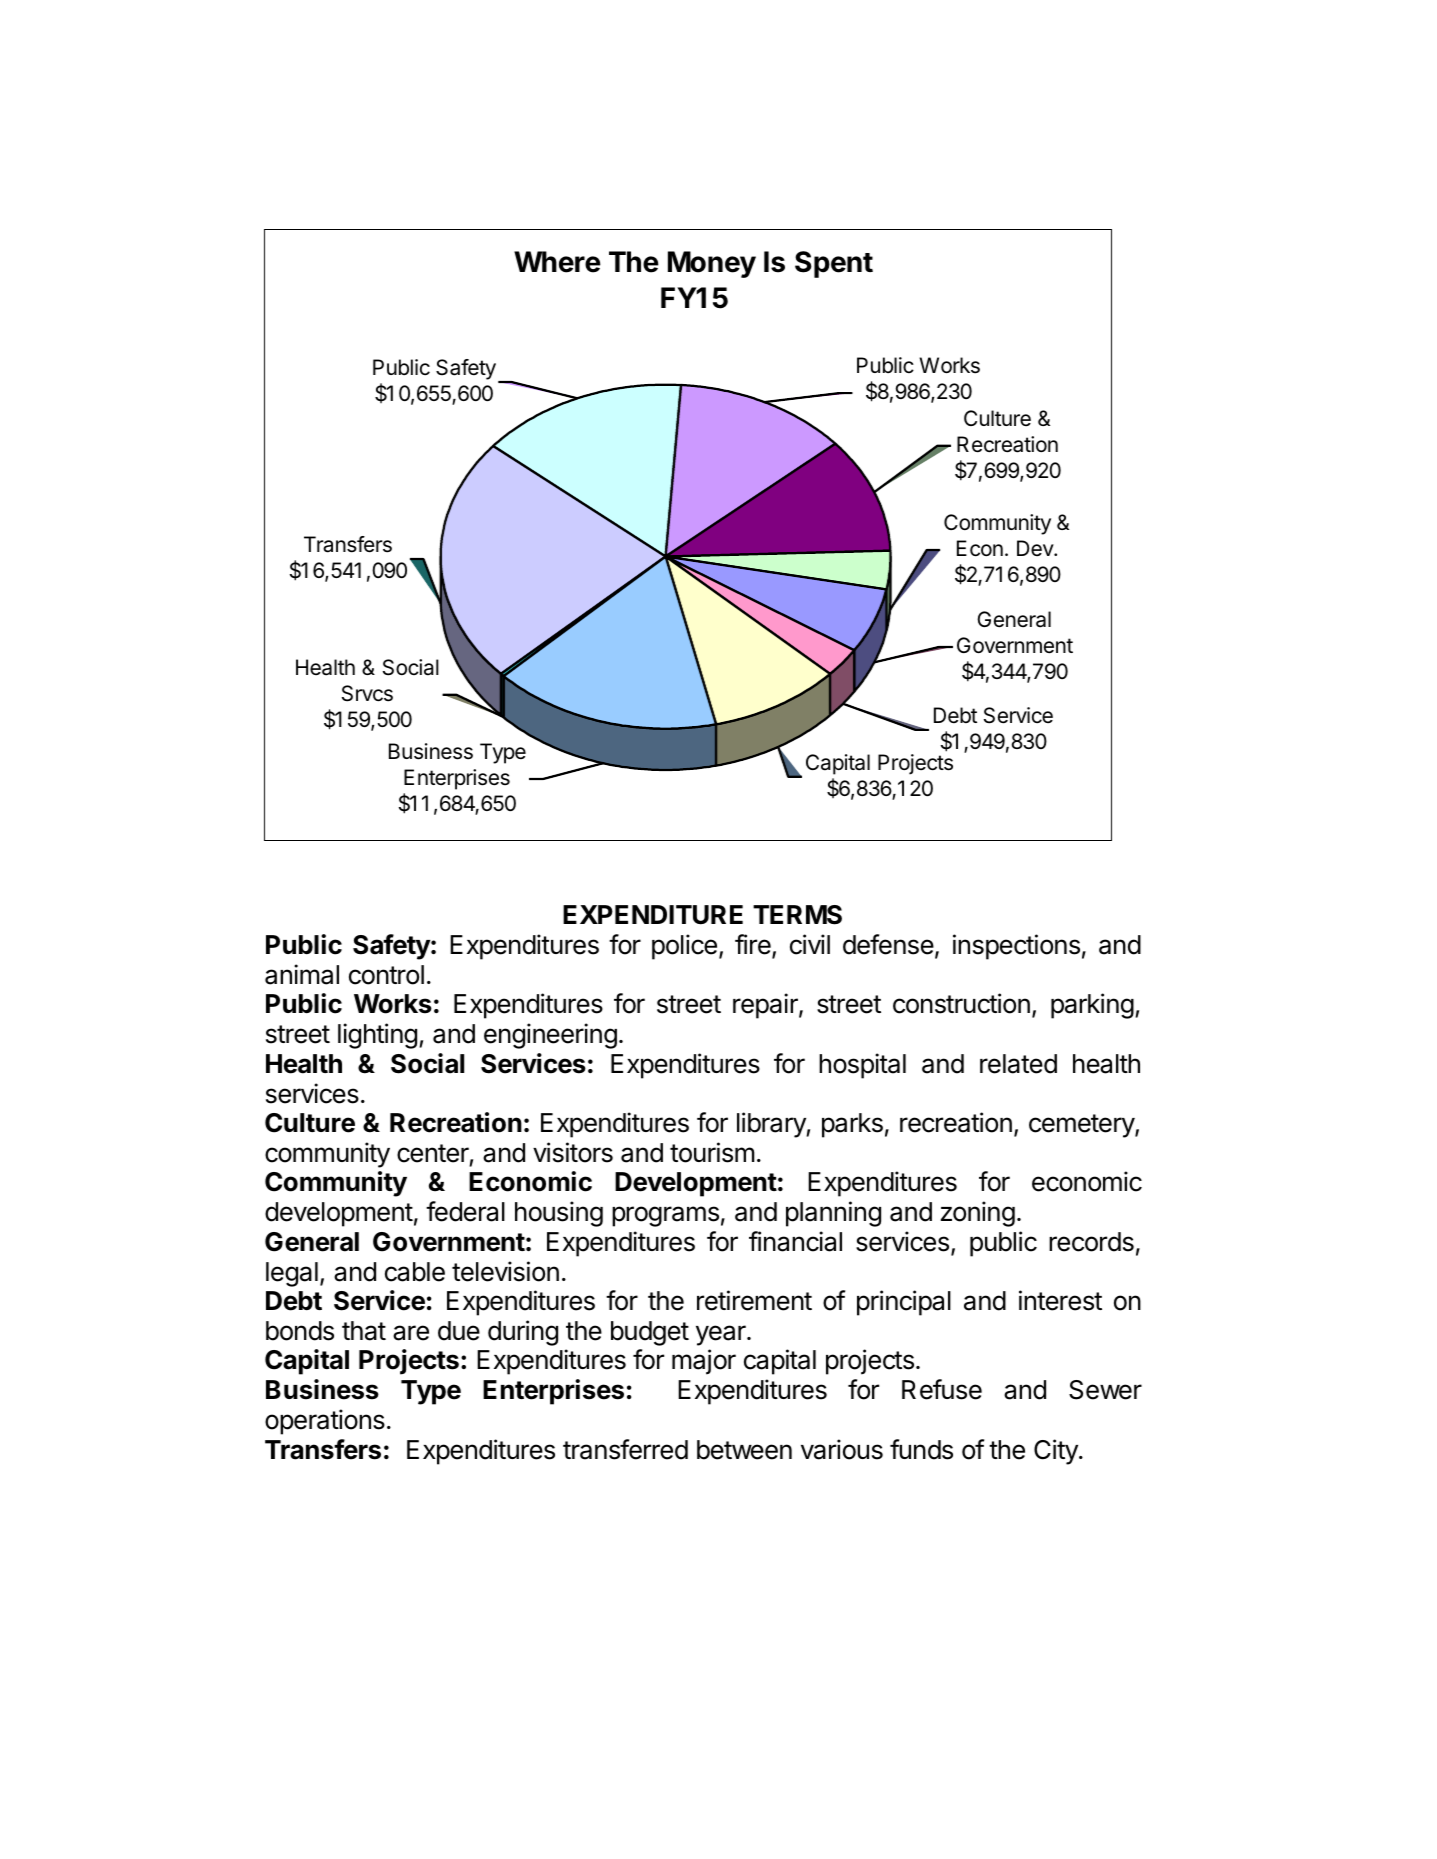 The height and width of the page is (1859, 1437). What do you see at coordinates (744, 1450) in the page?
I see `between` at bounding box center [744, 1450].
